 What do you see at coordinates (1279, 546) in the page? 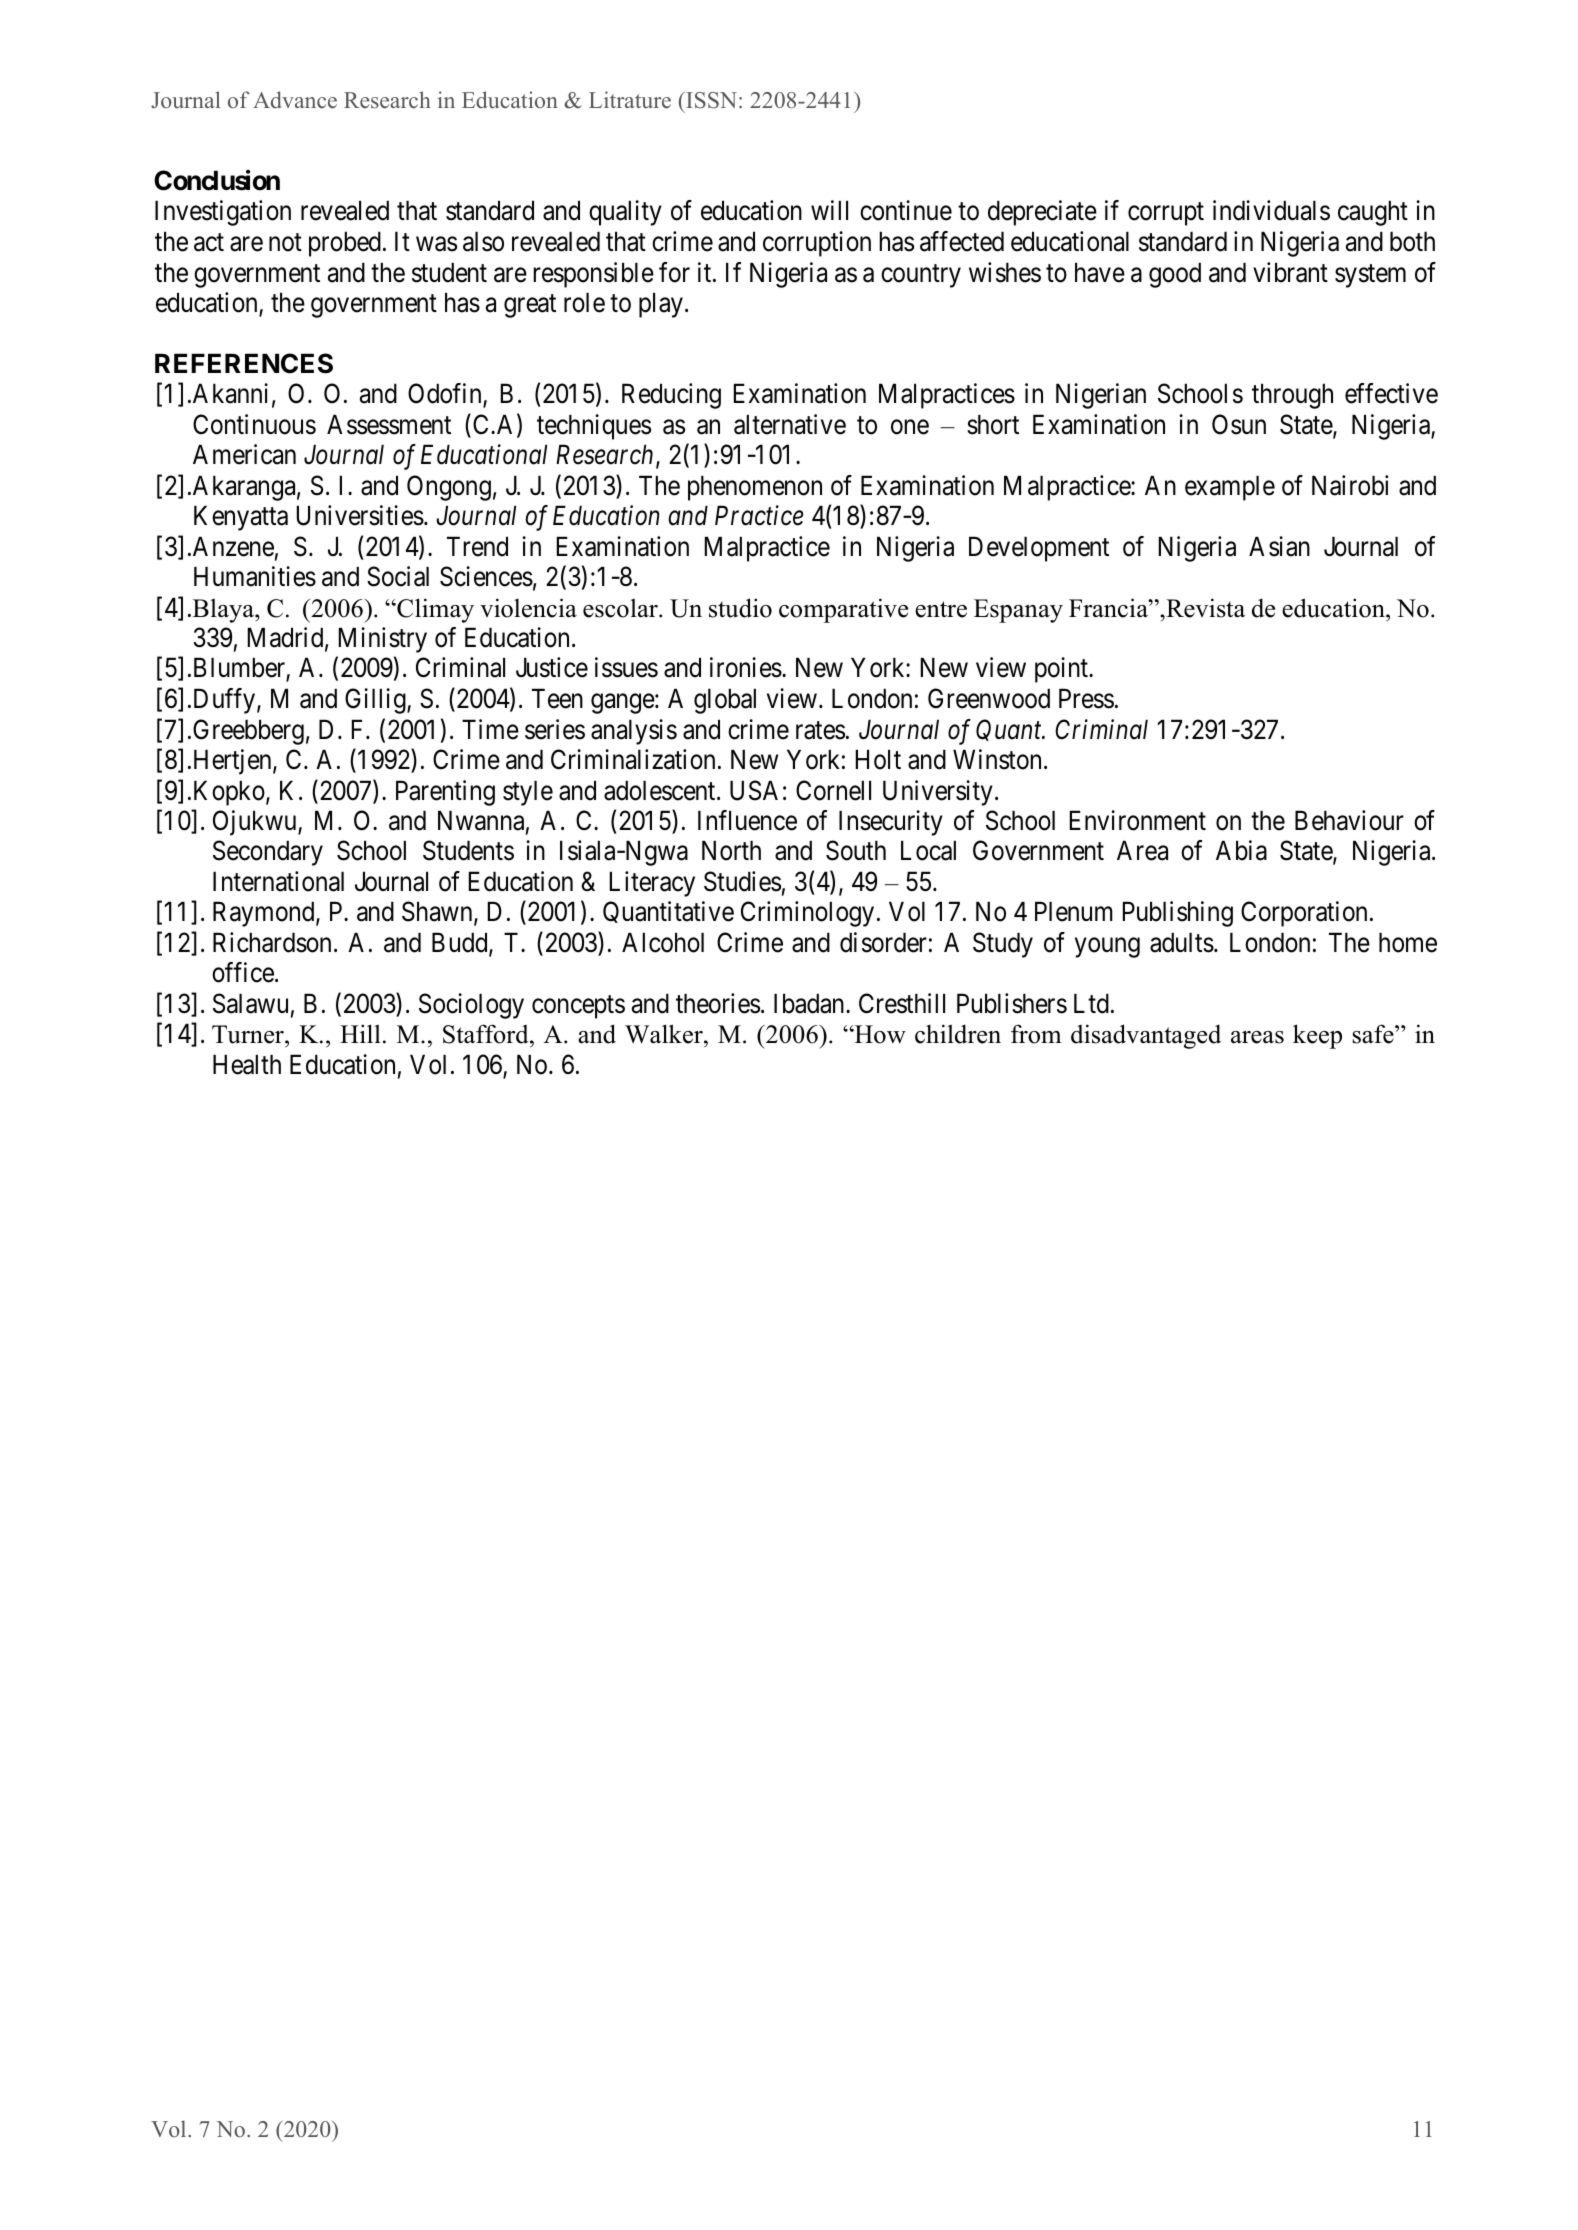
I see `Asian` at bounding box center [1279, 546].
